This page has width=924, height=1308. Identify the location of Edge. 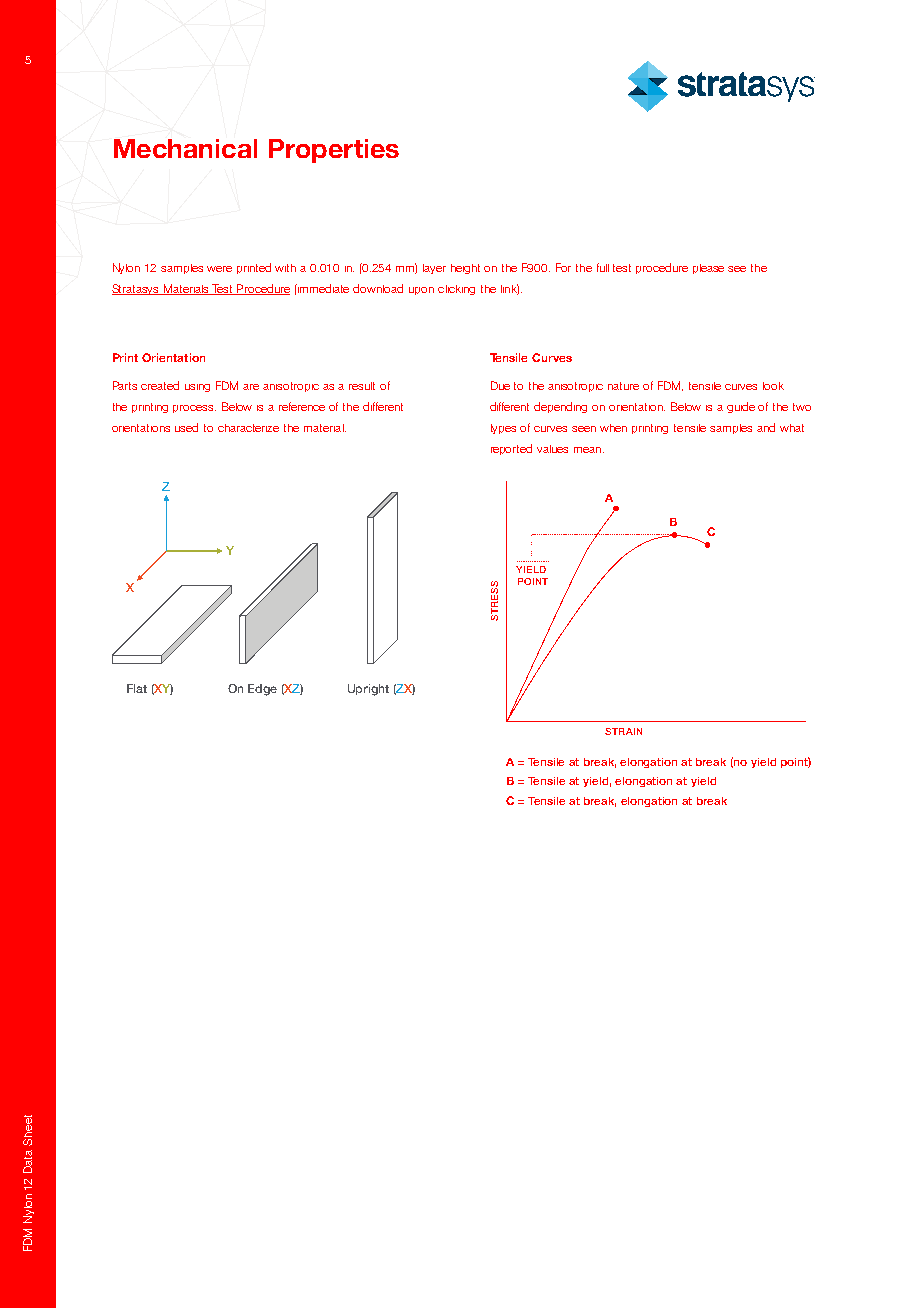
(262, 690).
